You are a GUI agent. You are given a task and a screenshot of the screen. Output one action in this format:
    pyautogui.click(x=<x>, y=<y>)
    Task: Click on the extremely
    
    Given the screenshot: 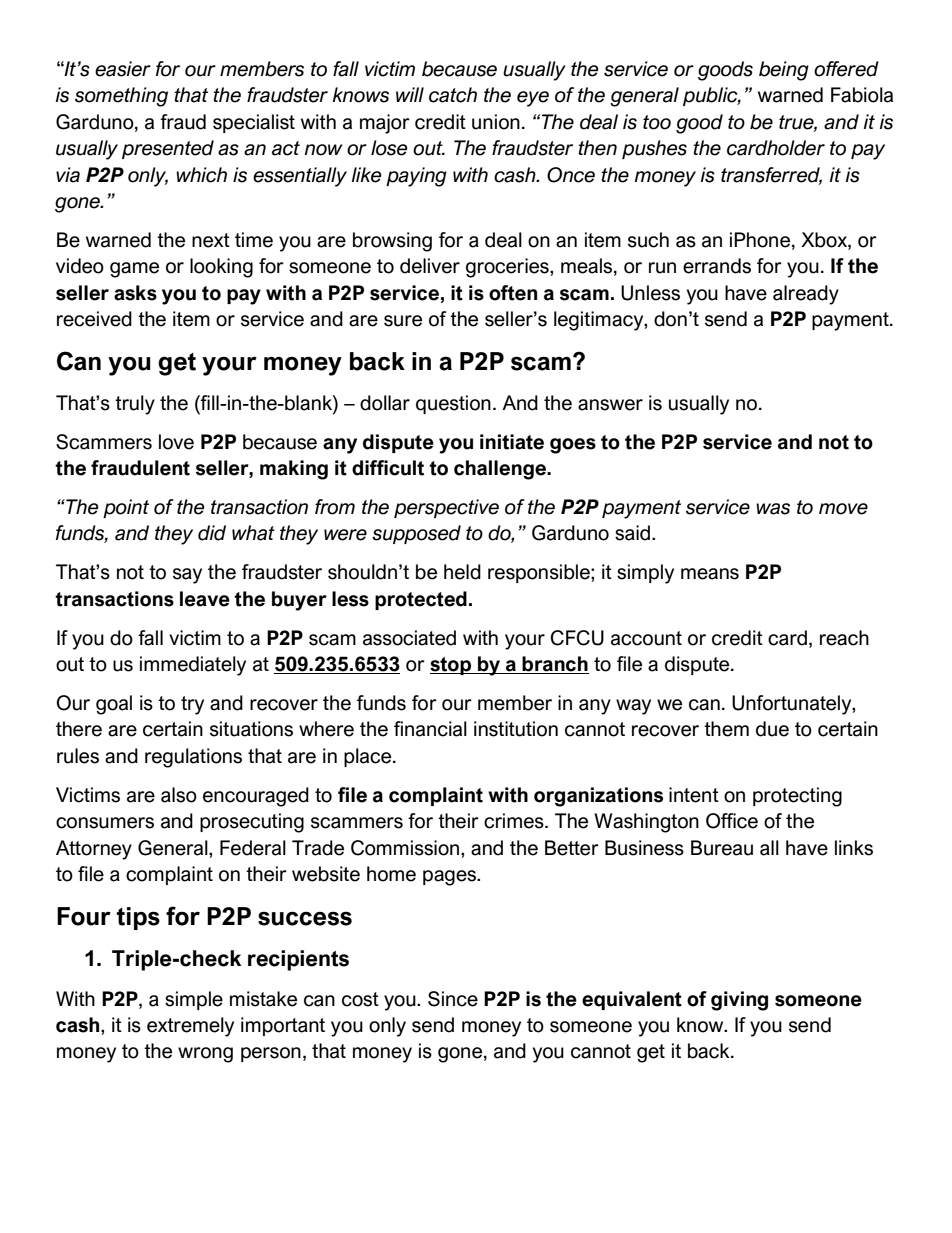 What is the action you would take?
    pyautogui.click(x=190, y=1027)
